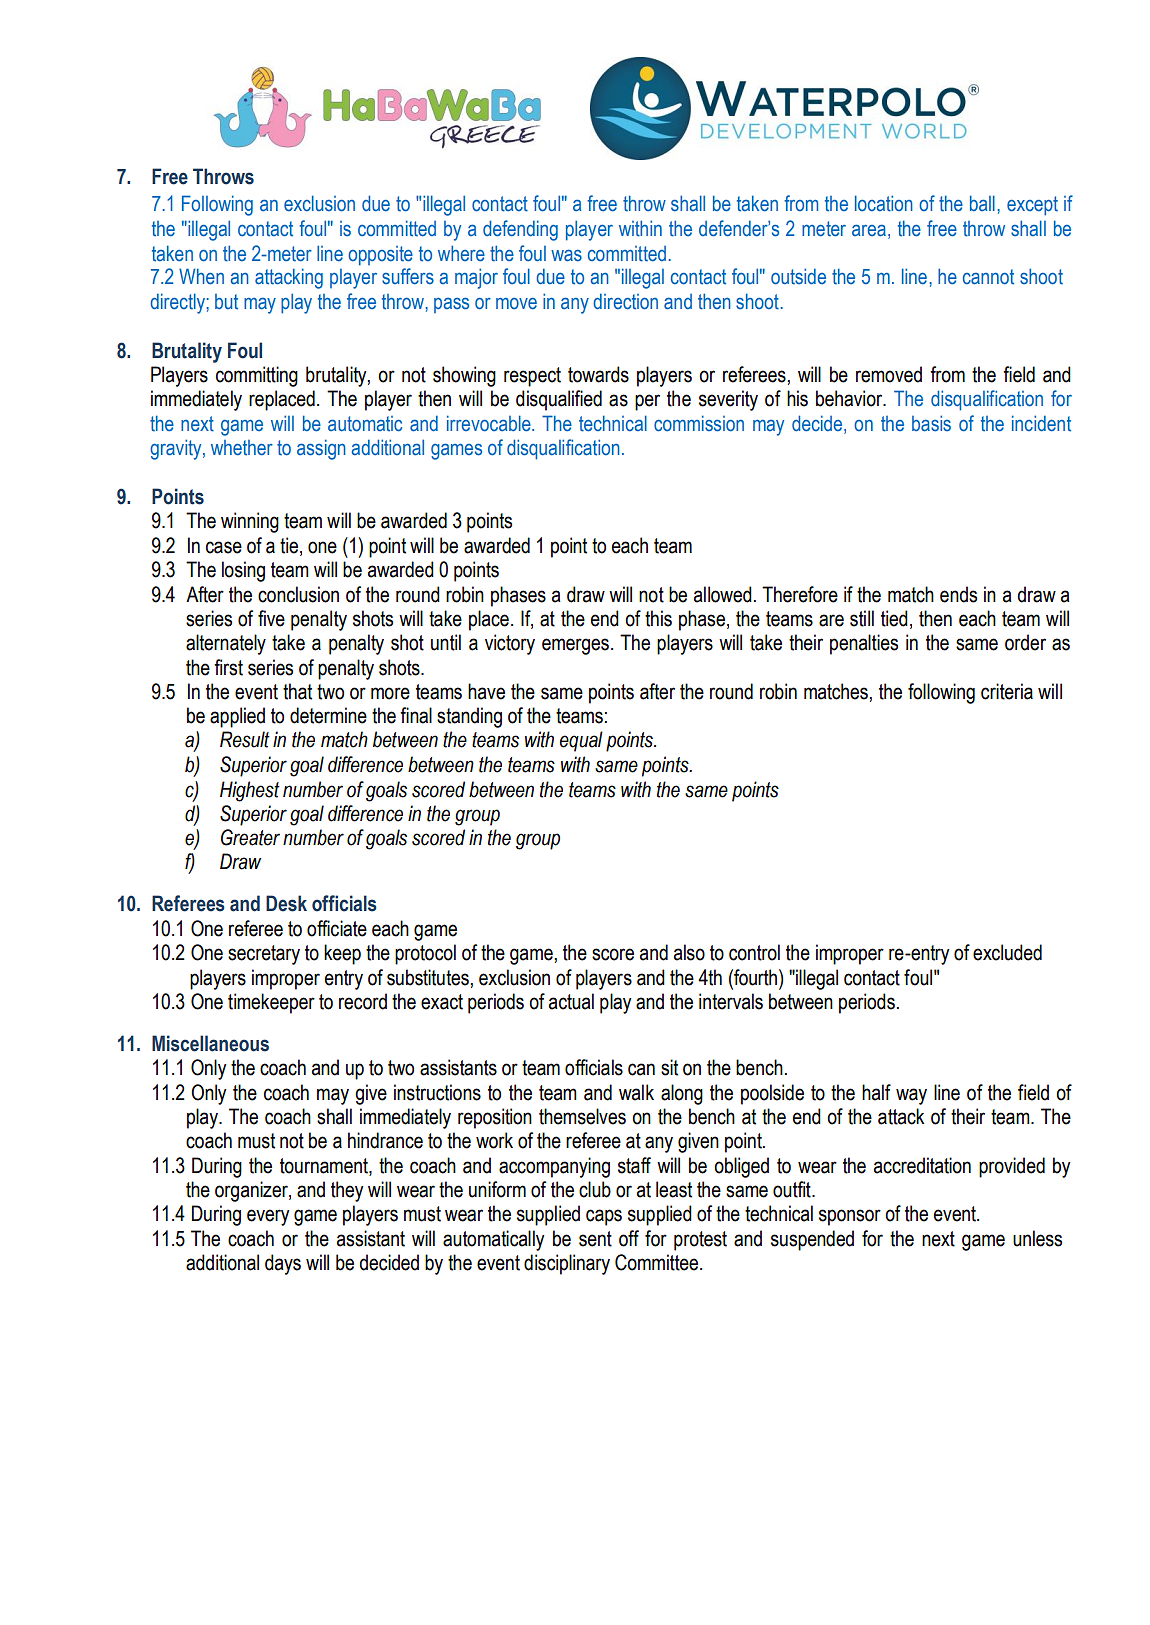  Describe the element at coordinates (380, 256) in the image. I see `opposite` at that location.
